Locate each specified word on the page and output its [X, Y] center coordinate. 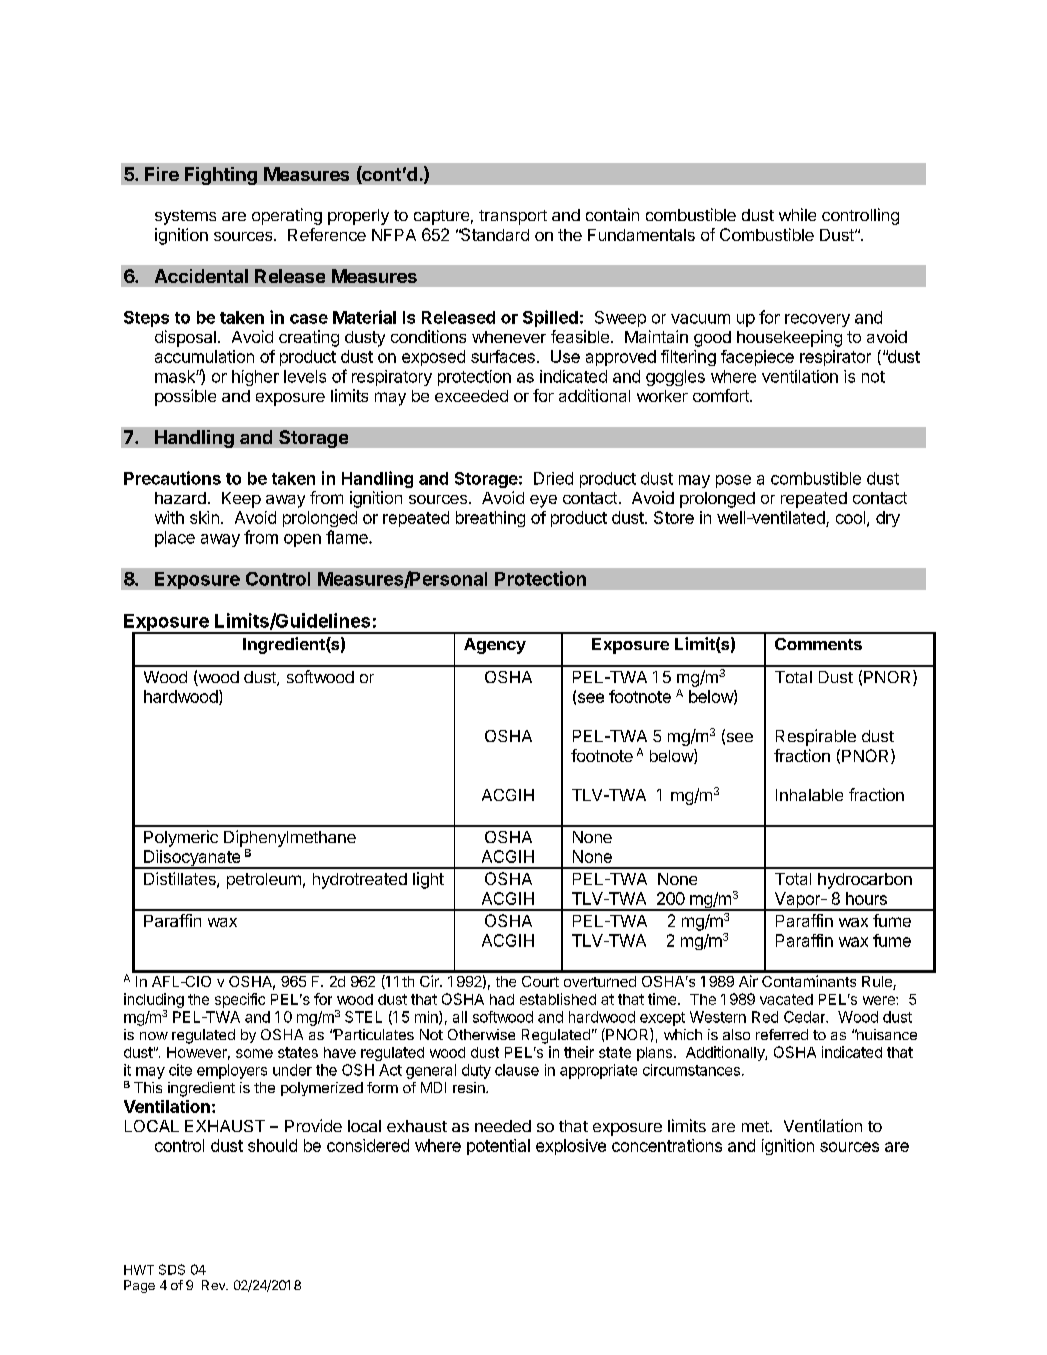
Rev [214, 1285]
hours [866, 898]
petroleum [264, 881]
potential [498, 1147]
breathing [490, 519]
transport [513, 217]
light [428, 880]
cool [850, 517]
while [797, 214]
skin [204, 517]
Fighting [221, 176]
